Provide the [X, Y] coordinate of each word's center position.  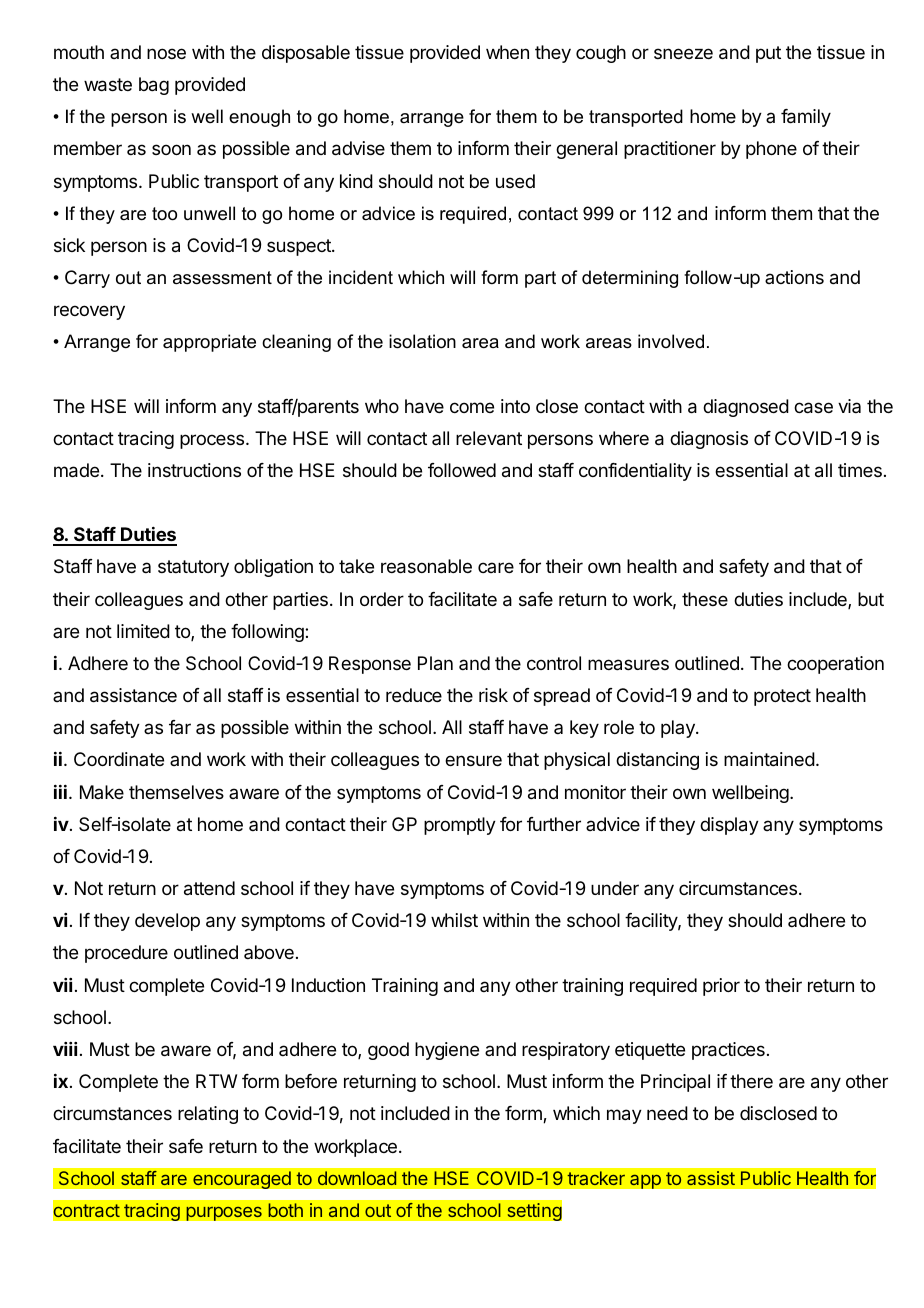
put [768, 54]
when [507, 52]
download [357, 1178]
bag [154, 86]
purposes [224, 1213]
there [751, 1081]
